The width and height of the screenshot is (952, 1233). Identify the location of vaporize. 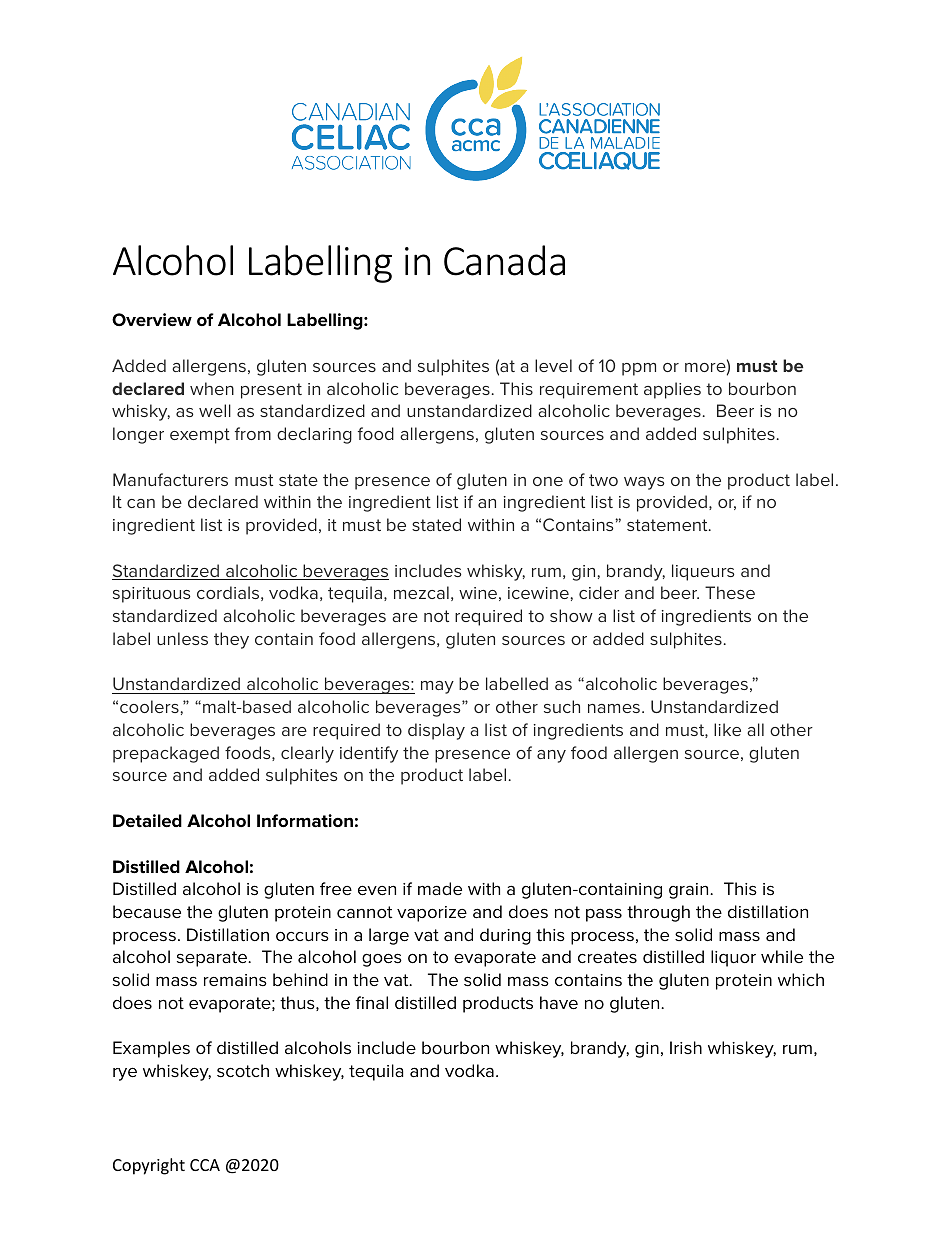
(432, 914).
